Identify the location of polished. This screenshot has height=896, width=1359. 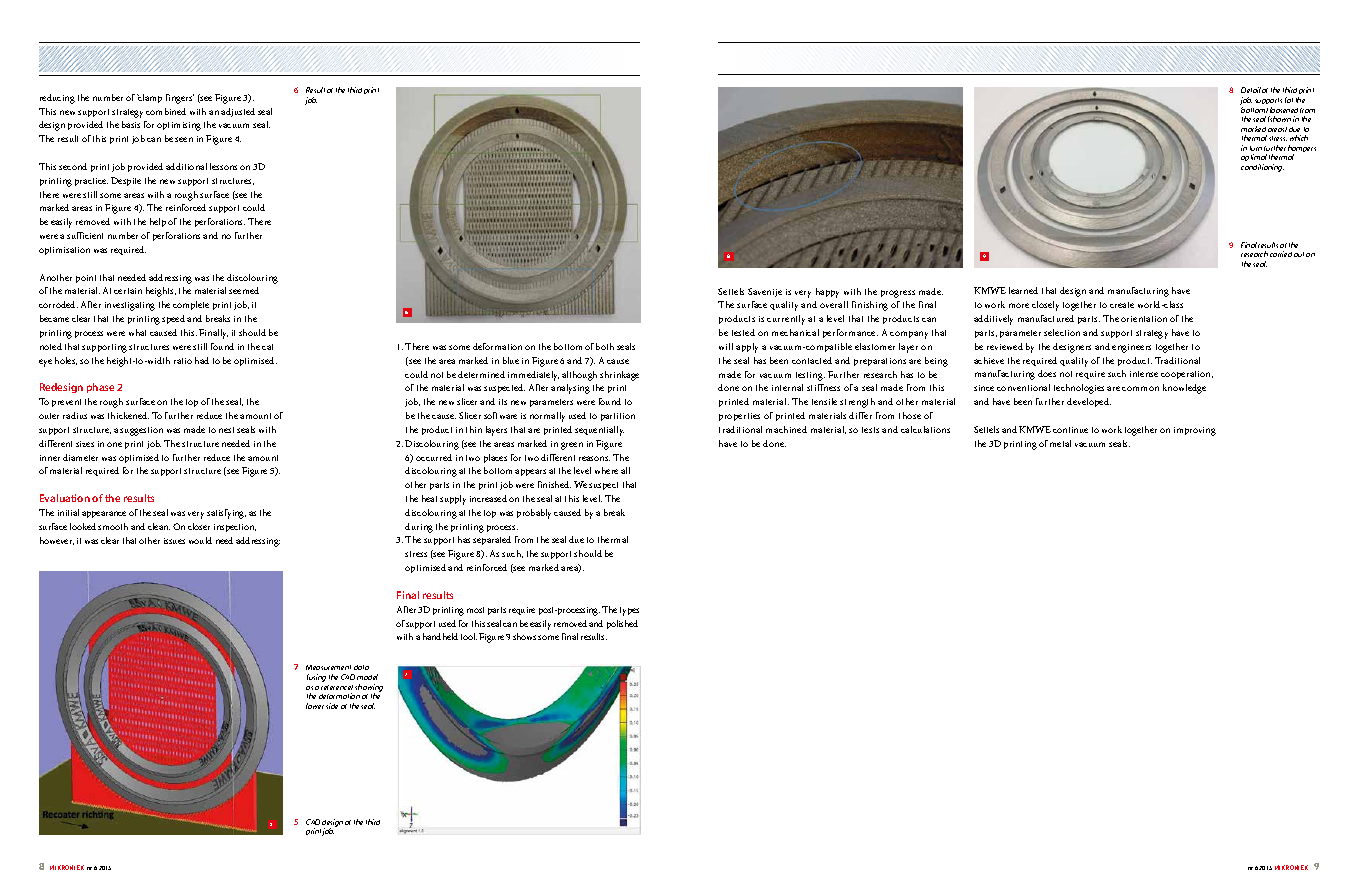
(622, 624).
